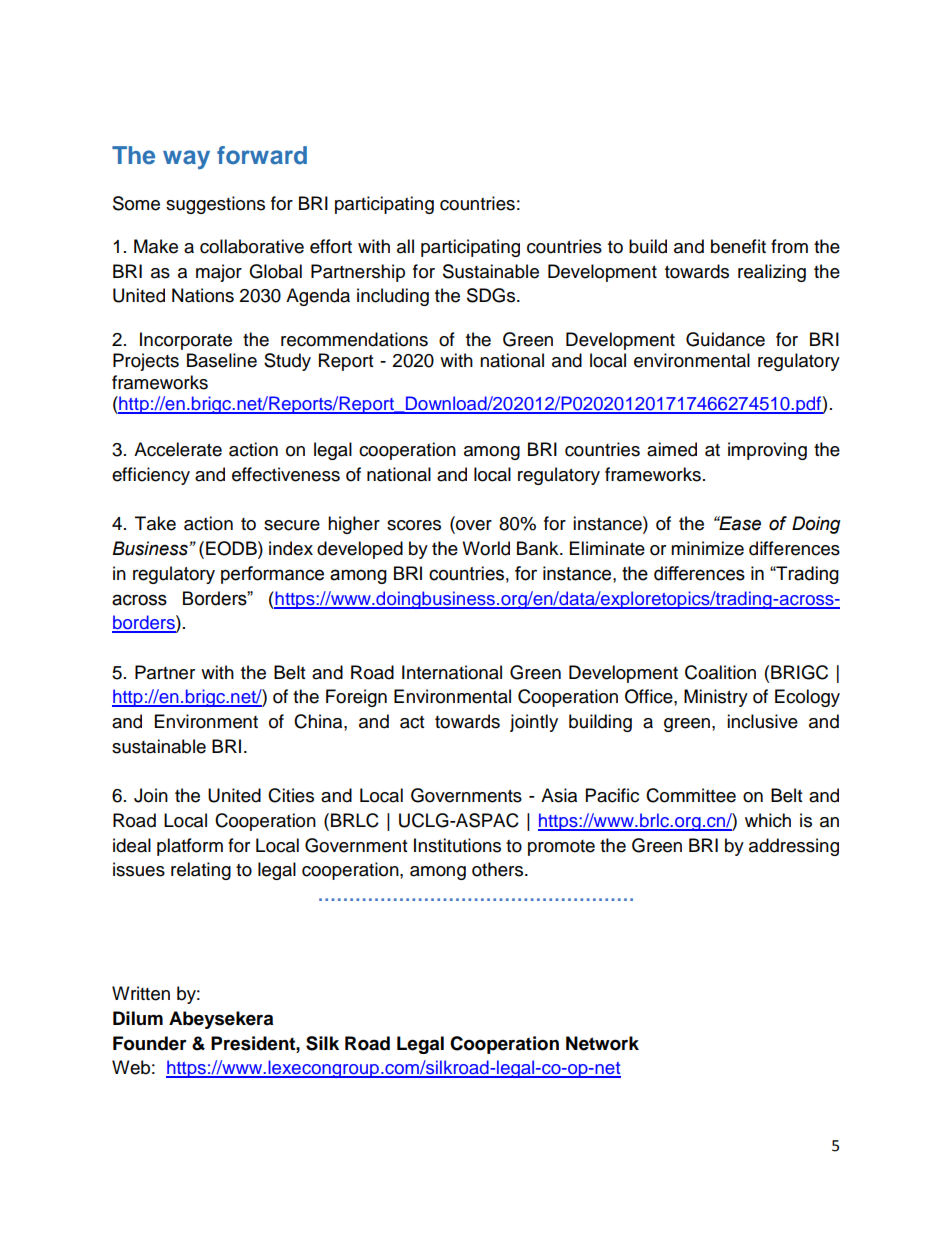 This document has width=952, height=1233. Describe the element at coordinates (150, 1043) in the document. I see `Founder` at that location.
